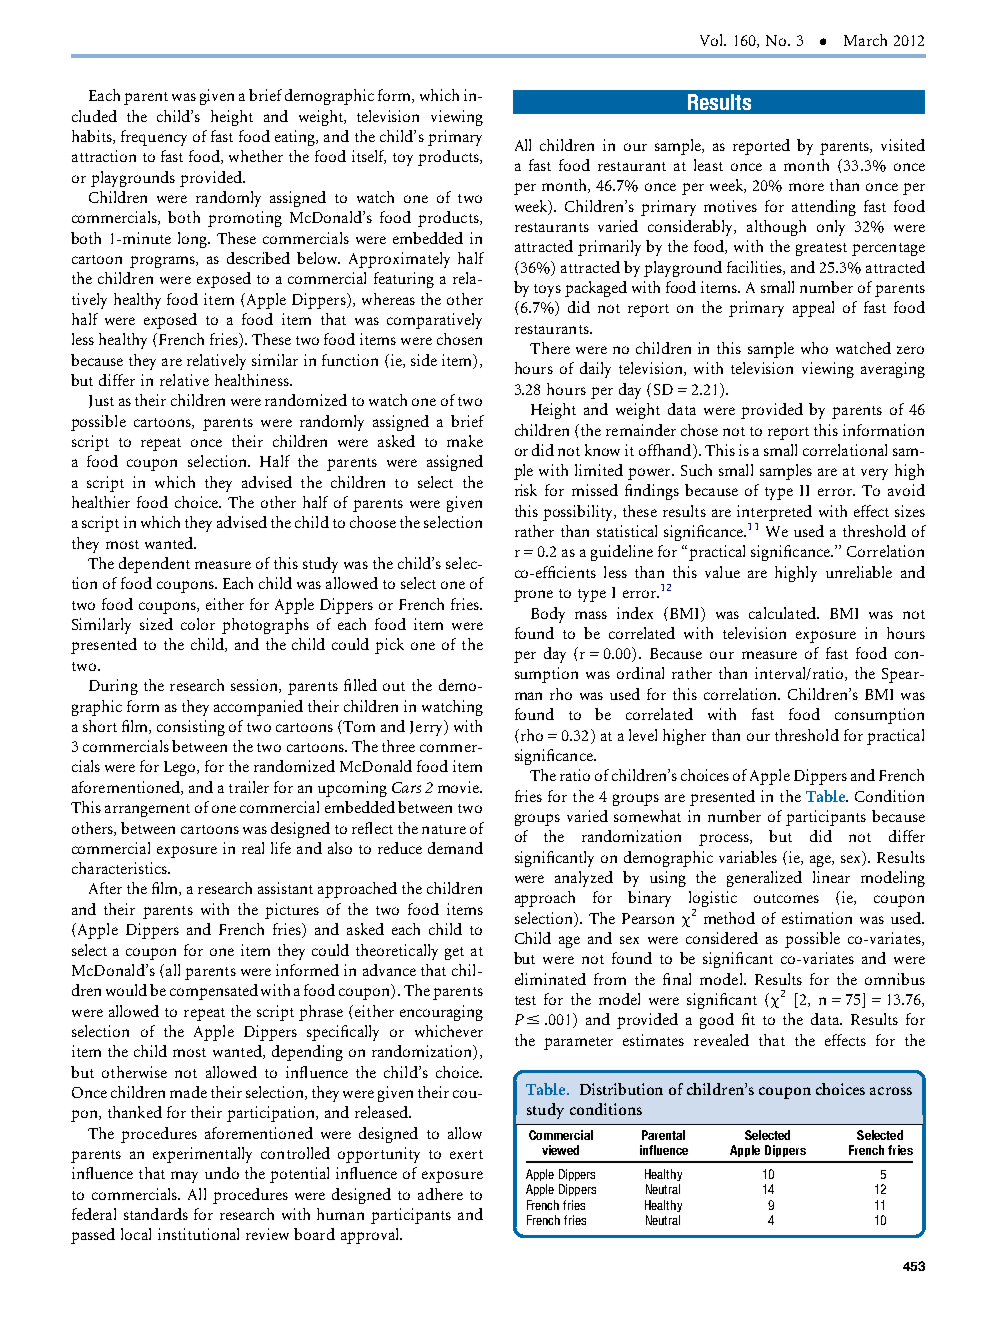 The width and height of the screenshot is (995, 1332). Describe the element at coordinates (865, 40) in the screenshot. I see `March` at that location.
